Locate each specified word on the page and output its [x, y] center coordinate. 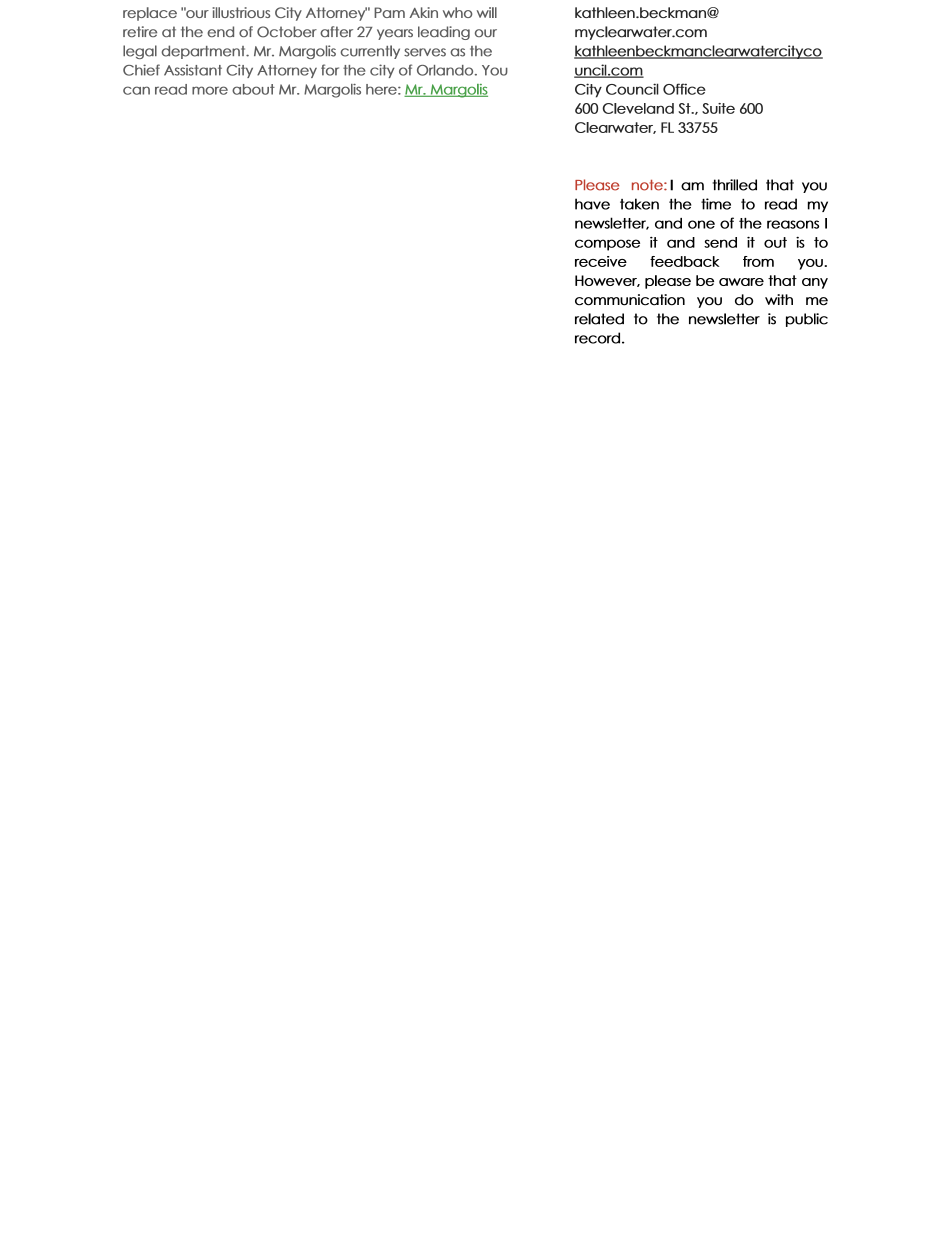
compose [607, 245]
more [210, 90]
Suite [718, 108]
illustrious [241, 12]
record [597, 338]
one [701, 224]
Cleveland [638, 108]
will [487, 12]
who [458, 12]
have [592, 204]
